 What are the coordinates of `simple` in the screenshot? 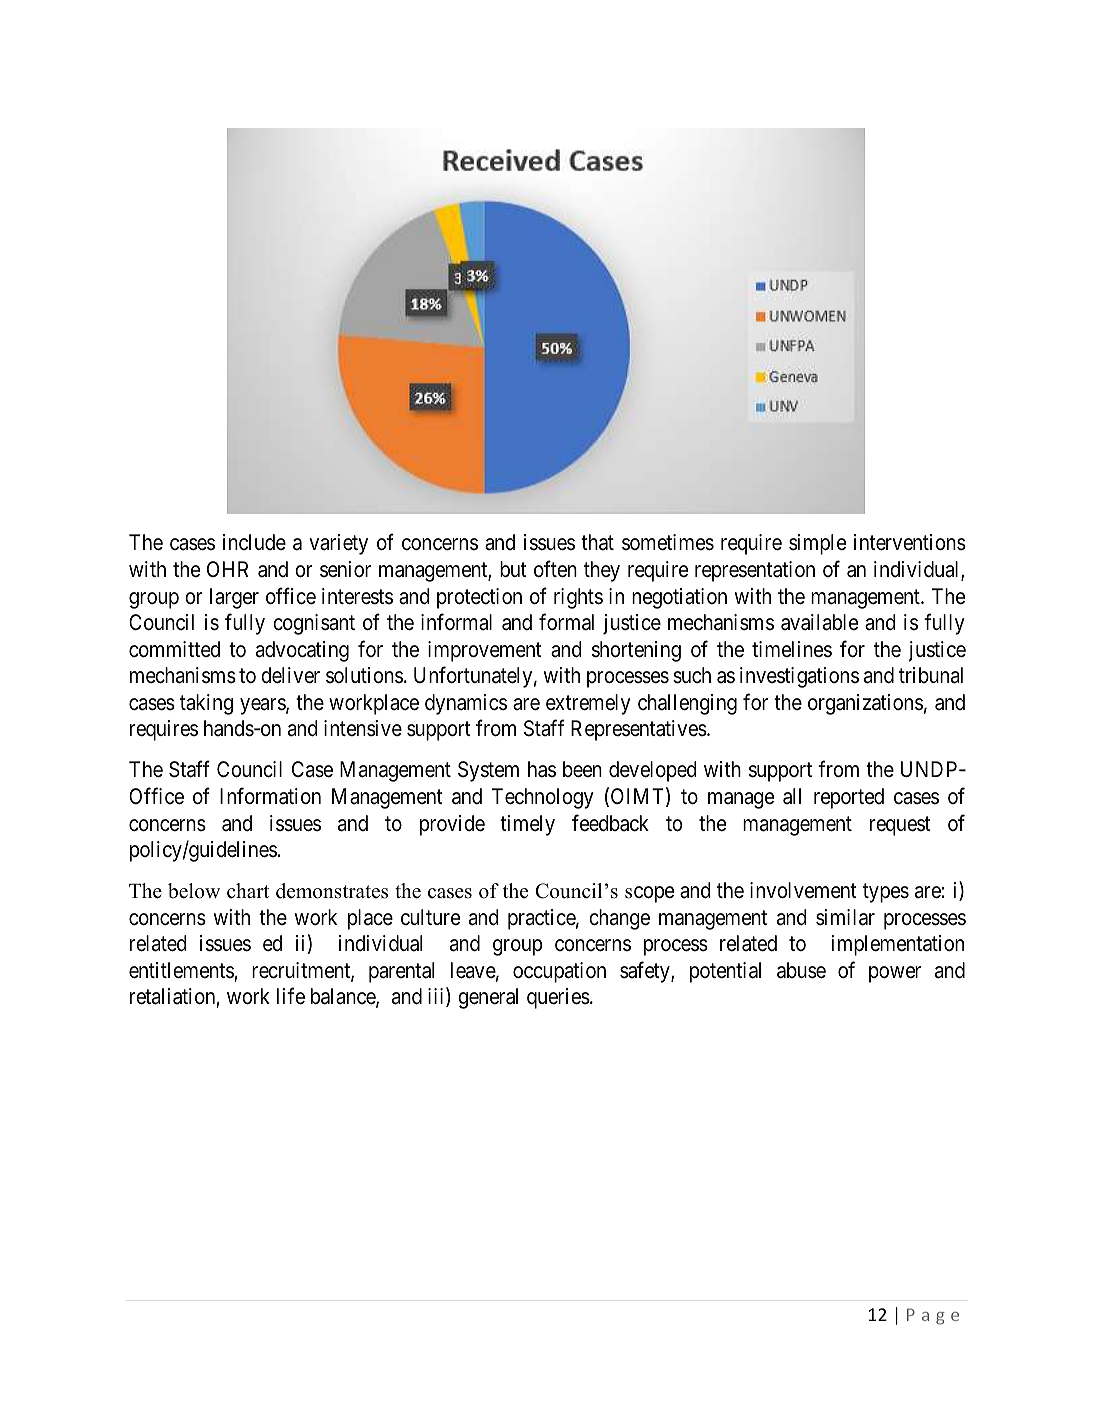 It's located at (817, 544).
